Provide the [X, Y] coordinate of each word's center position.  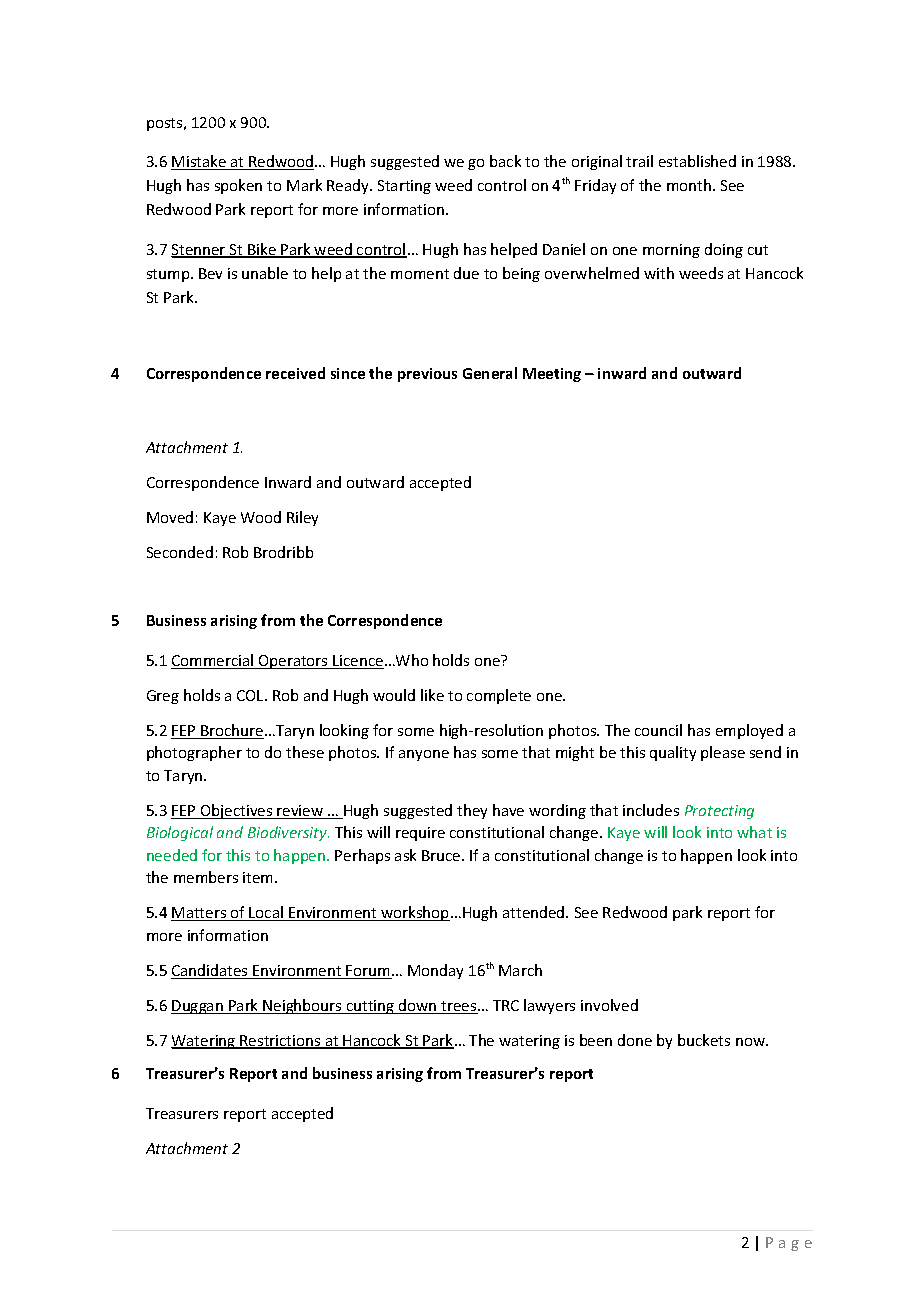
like [432, 695]
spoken [238, 186]
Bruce [442, 855]
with [659, 273]
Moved [170, 517]
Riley [302, 518]
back [505, 161]
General [490, 373]
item [259, 877]
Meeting [552, 375]
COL [251, 695]
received [295, 373]
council [658, 730]
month [689, 185]
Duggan [198, 1007]
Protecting [719, 812]
